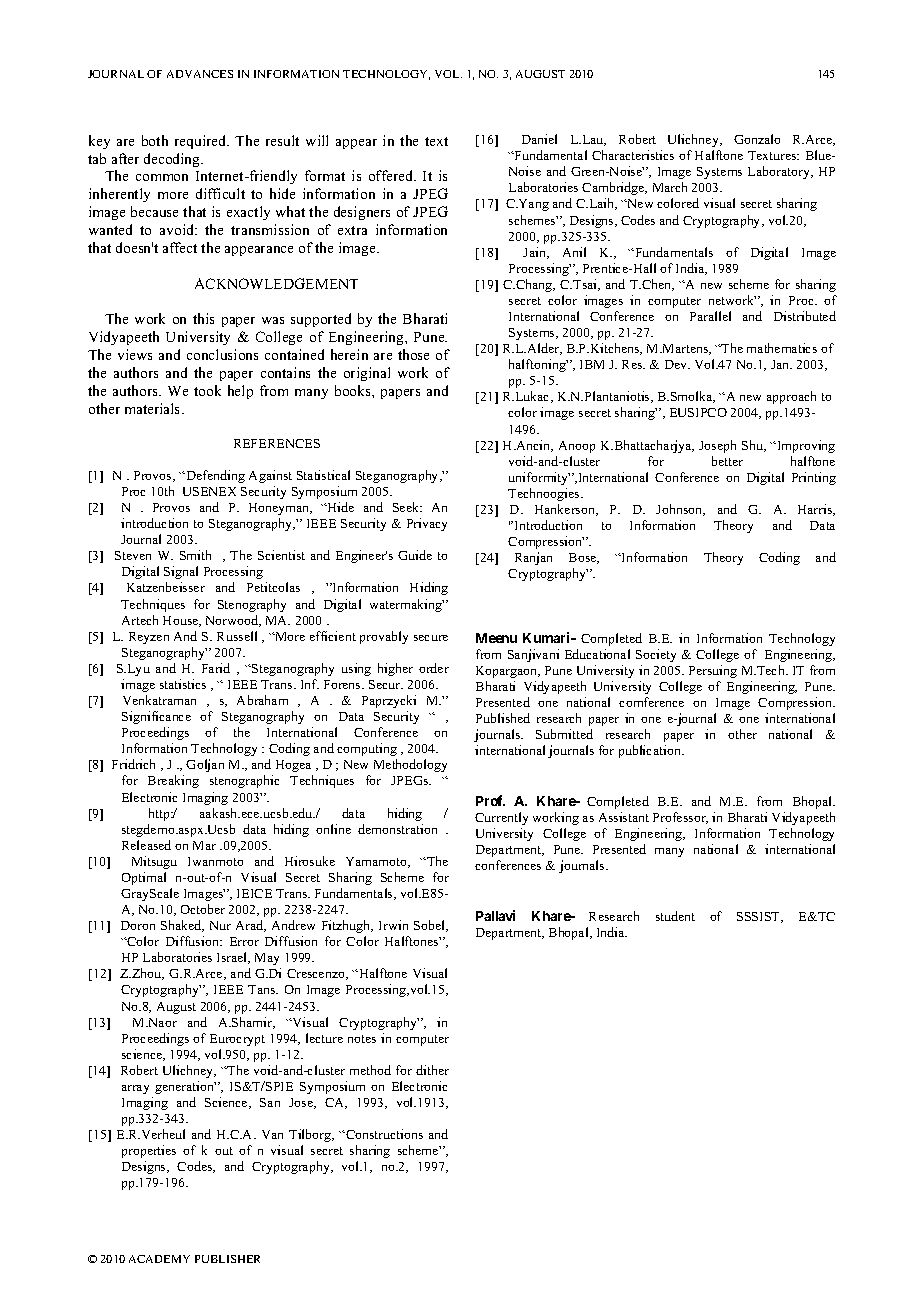 This screenshot has height=1308, width=924. Describe the element at coordinates (501, 818) in the screenshot. I see `Currently` at that location.
